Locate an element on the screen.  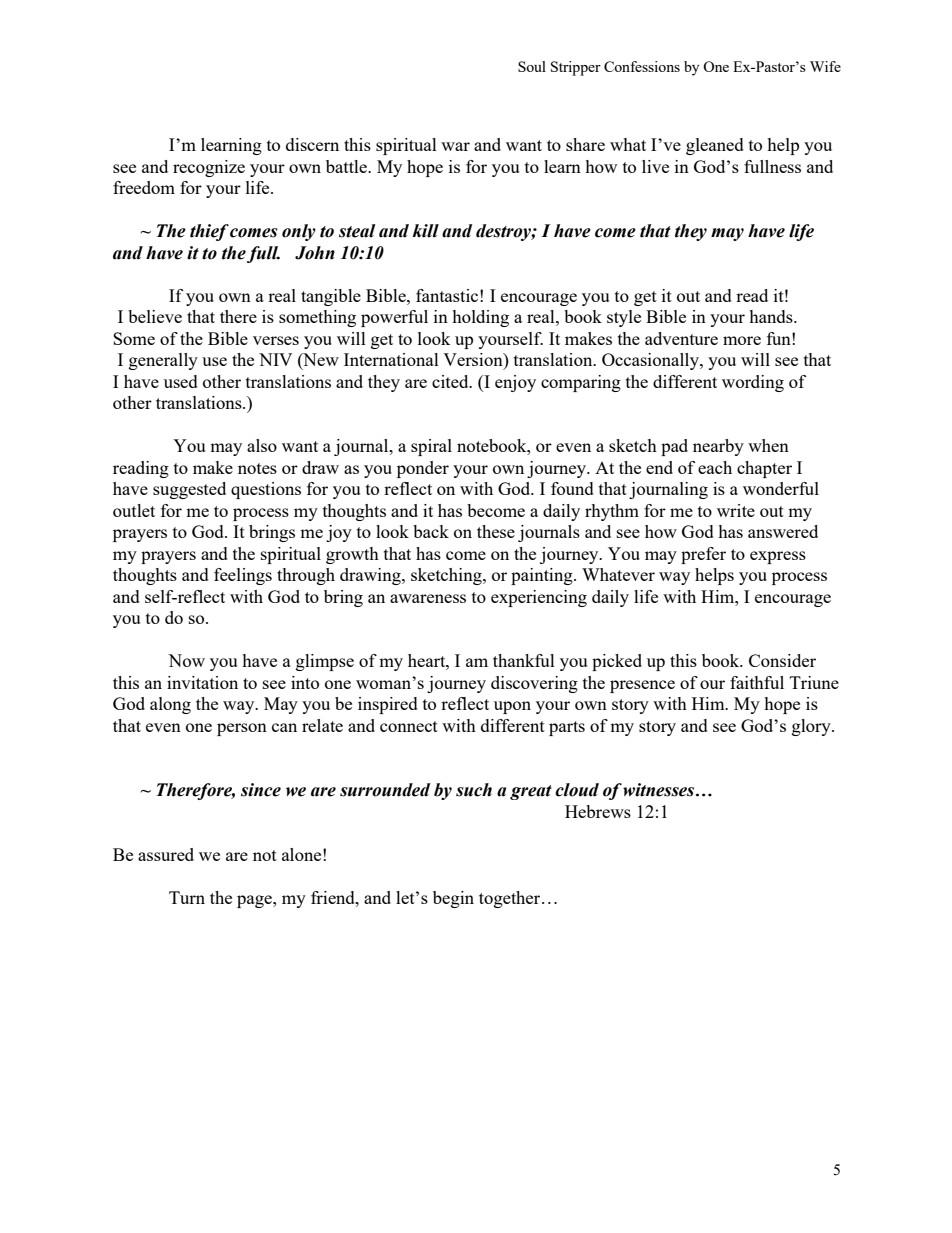
Turn is located at coordinates (187, 897).
